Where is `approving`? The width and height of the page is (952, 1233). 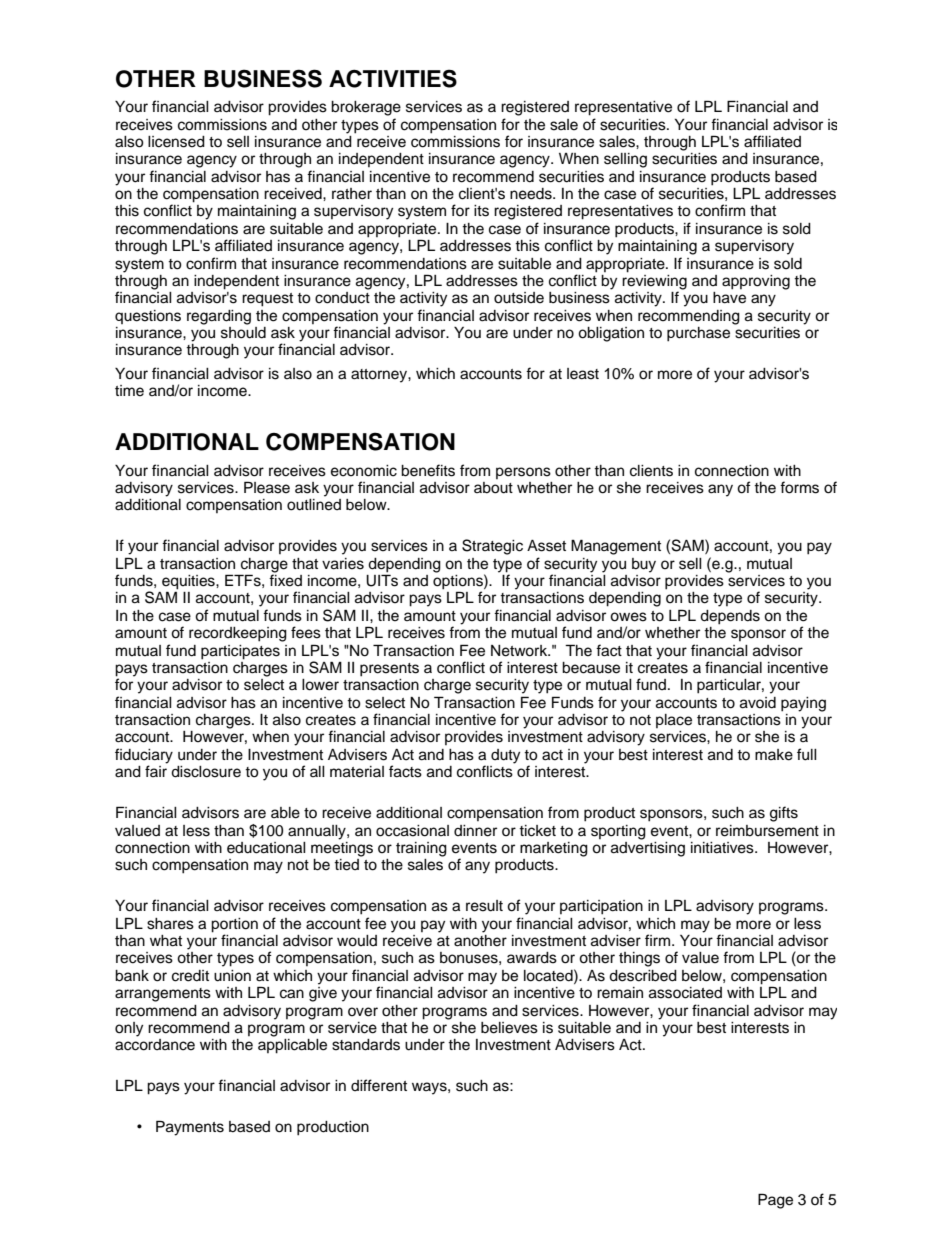 approving is located at coordinates (756, 282).
